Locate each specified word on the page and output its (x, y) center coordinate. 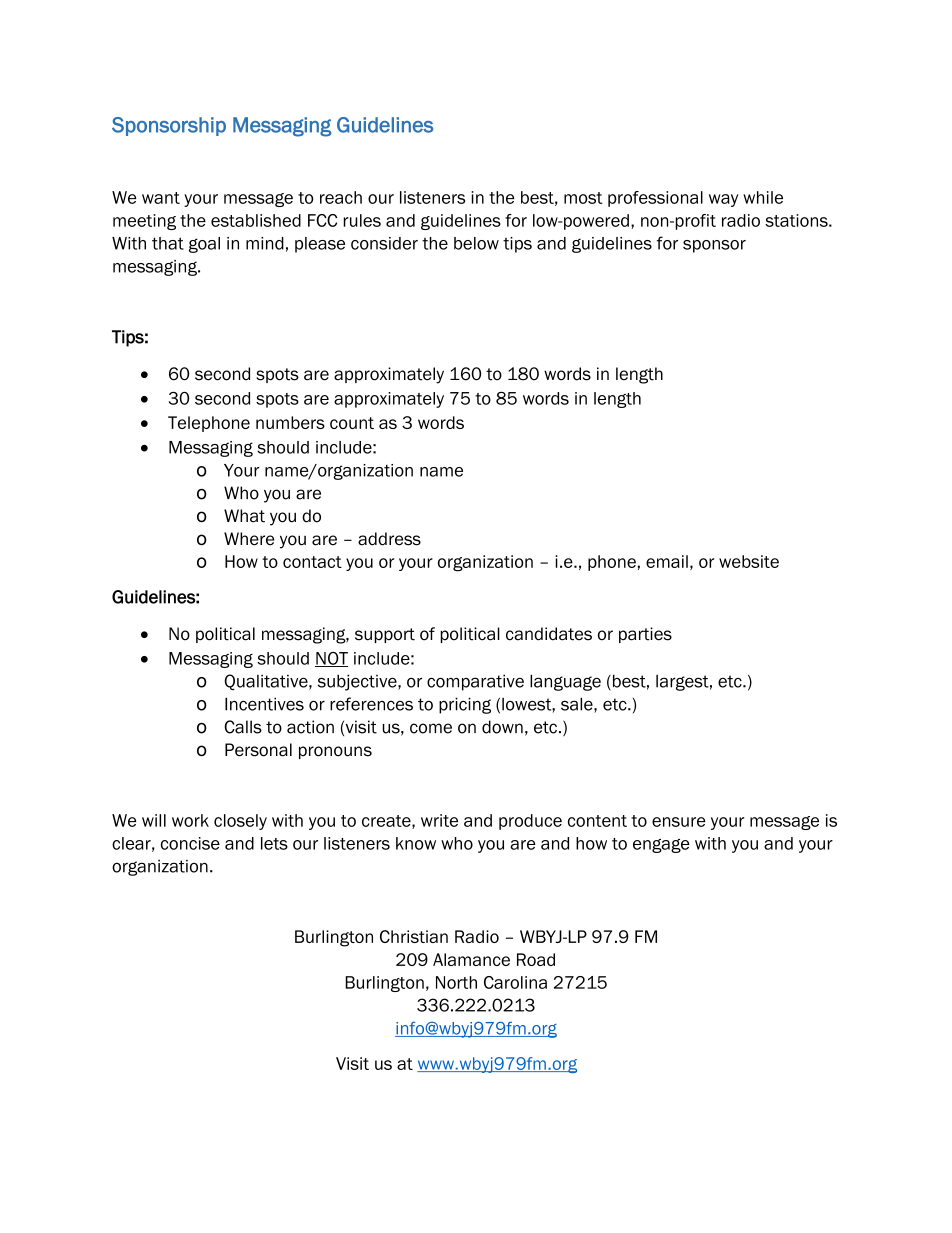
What (244, 516)
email (667, 561)
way (723, 200)
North (456, 982)
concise (190, 843)
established (256, 220)
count (352, 423)
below (476, 243)
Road (536, 959)
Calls (243, 727)
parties (645, 635)
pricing (465, 705)
